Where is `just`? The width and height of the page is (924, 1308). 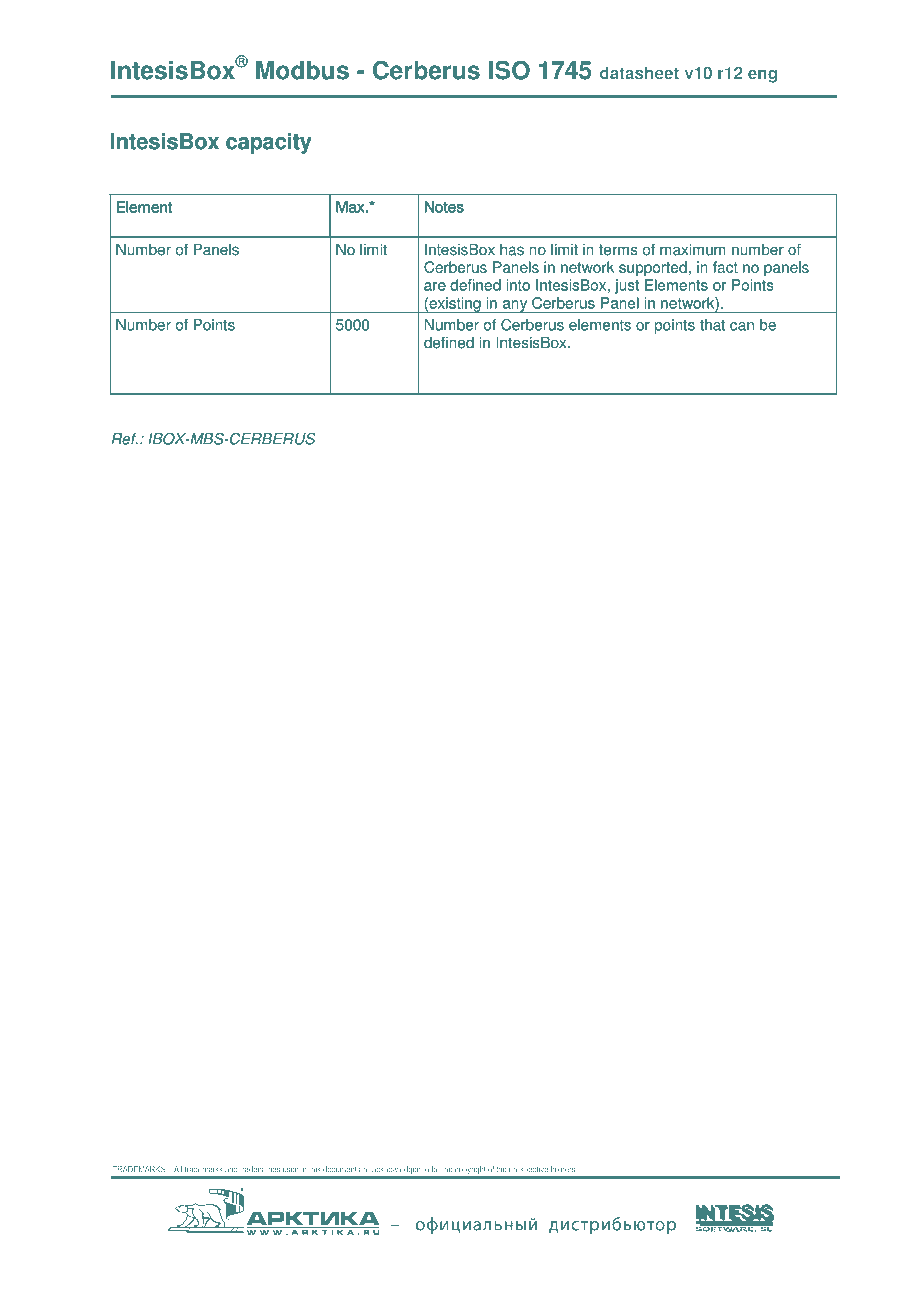 just is located at coordinates (627, 286).
